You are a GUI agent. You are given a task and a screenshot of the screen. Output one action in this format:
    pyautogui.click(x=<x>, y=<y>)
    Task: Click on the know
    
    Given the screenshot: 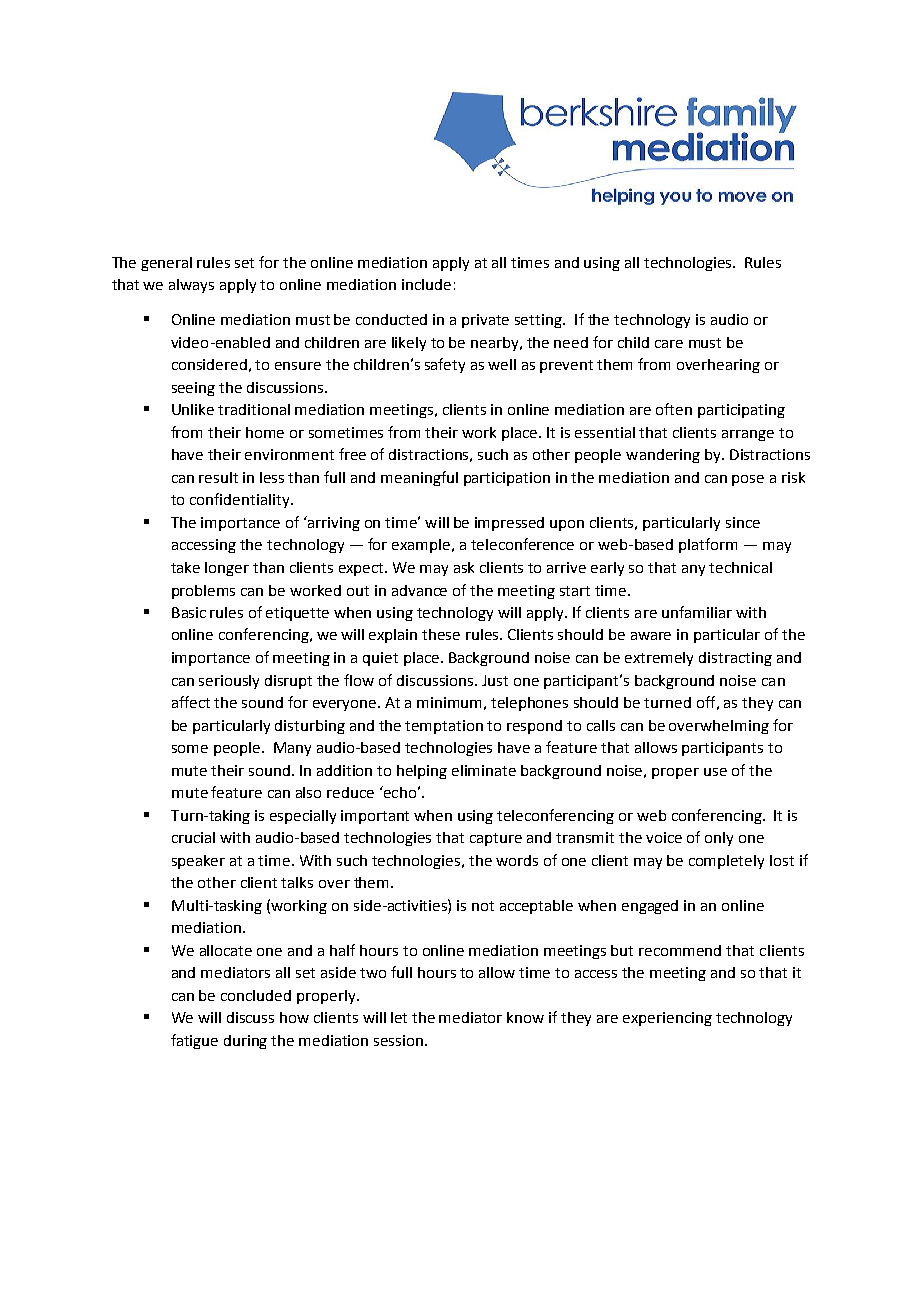 What is the action you would take?
    pyautogui.click(x=525, y=1017)
